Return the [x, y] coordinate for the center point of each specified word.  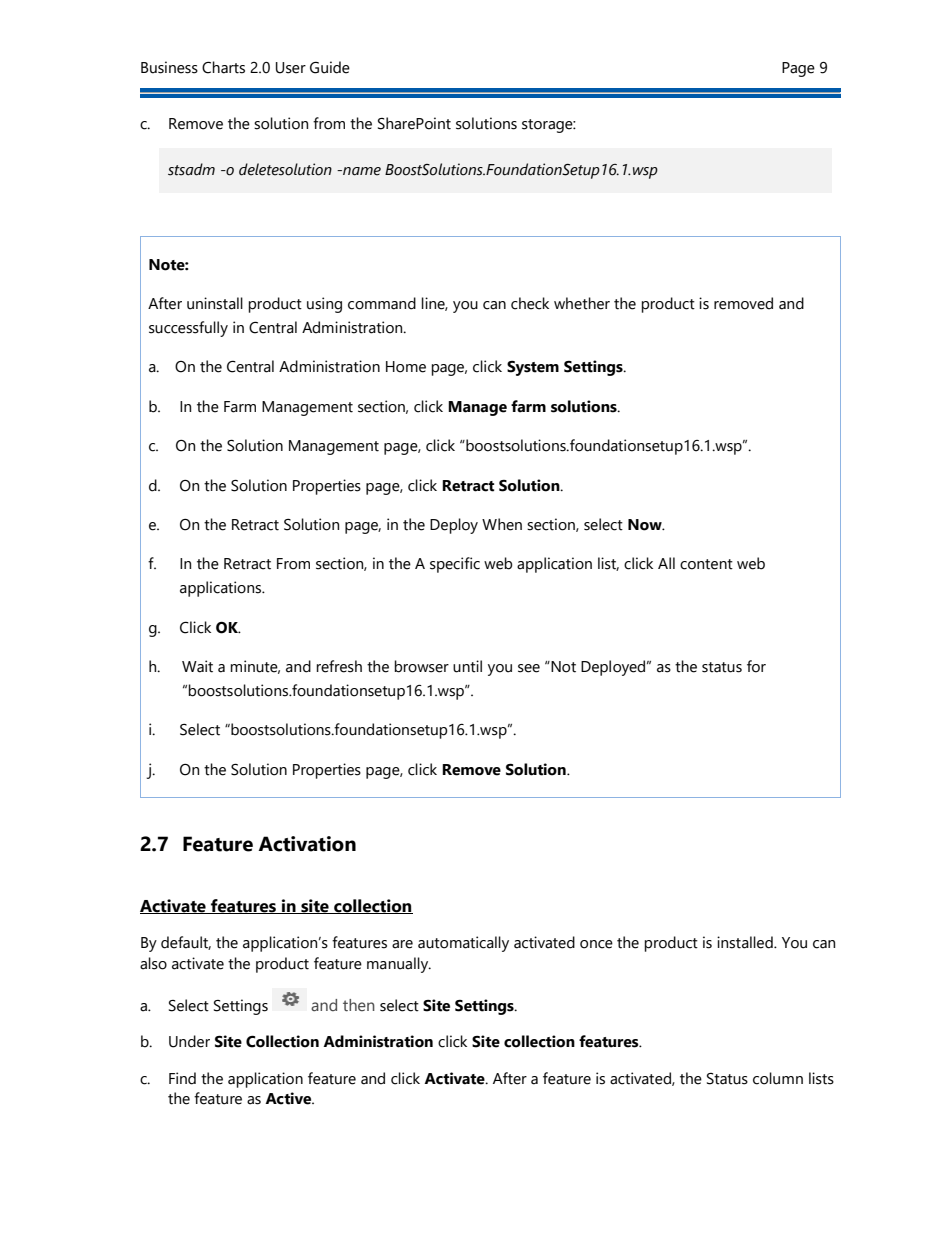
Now [646, 525]
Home [406, 367]
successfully [188, 329]
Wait [197, 666]
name [361, 171]
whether [582, 303]
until [467, 666]
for [756, 666]
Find [182, 1078]
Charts [223, 67]
